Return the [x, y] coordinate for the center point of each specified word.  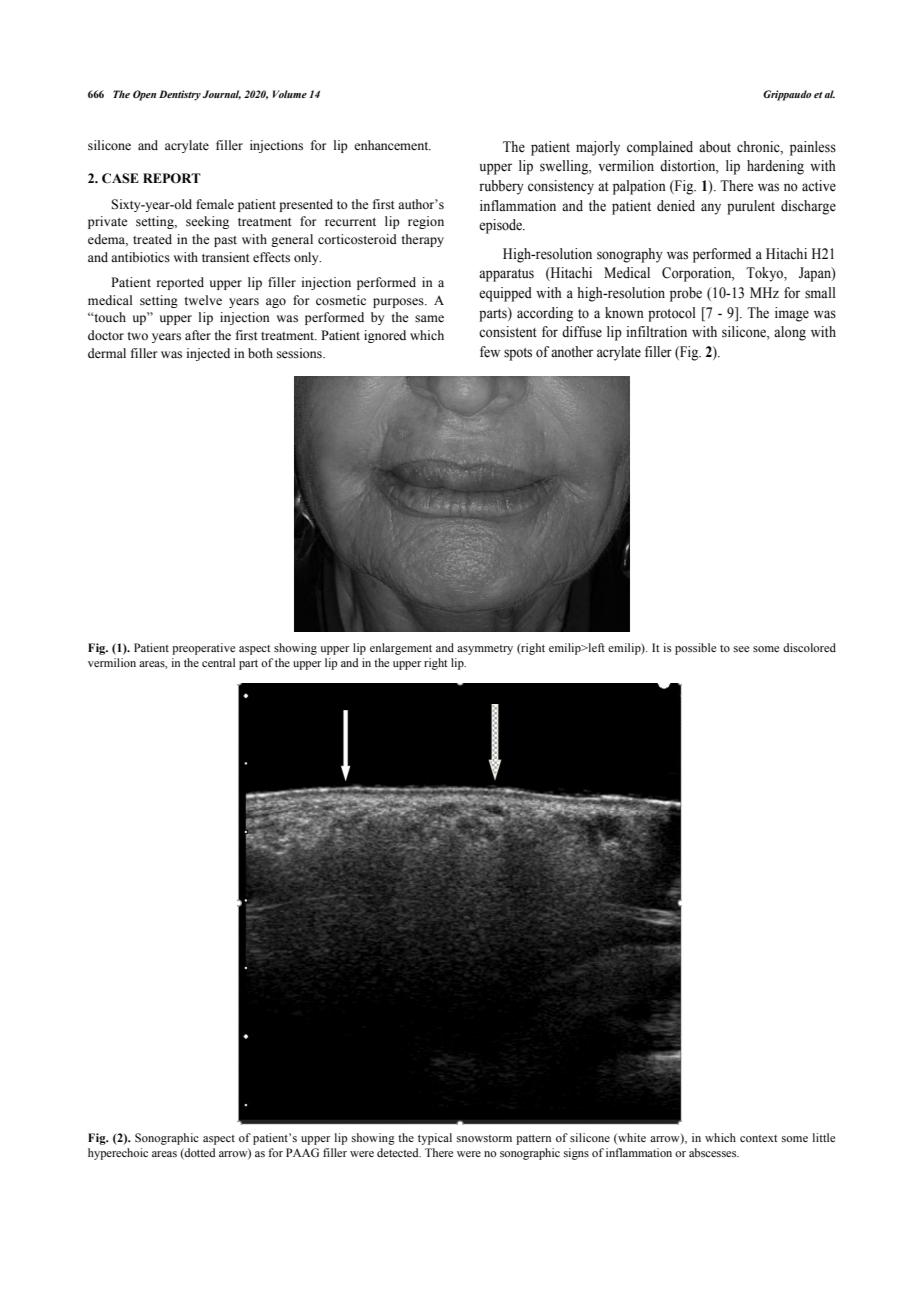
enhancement [392, 145]
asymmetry [485, 650]
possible [695, 649]
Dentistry [180, 95]
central [218, 662]
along [790, 333]
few [490, 352]
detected [399, 1152]
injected [208, 354]
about [715, 147]
